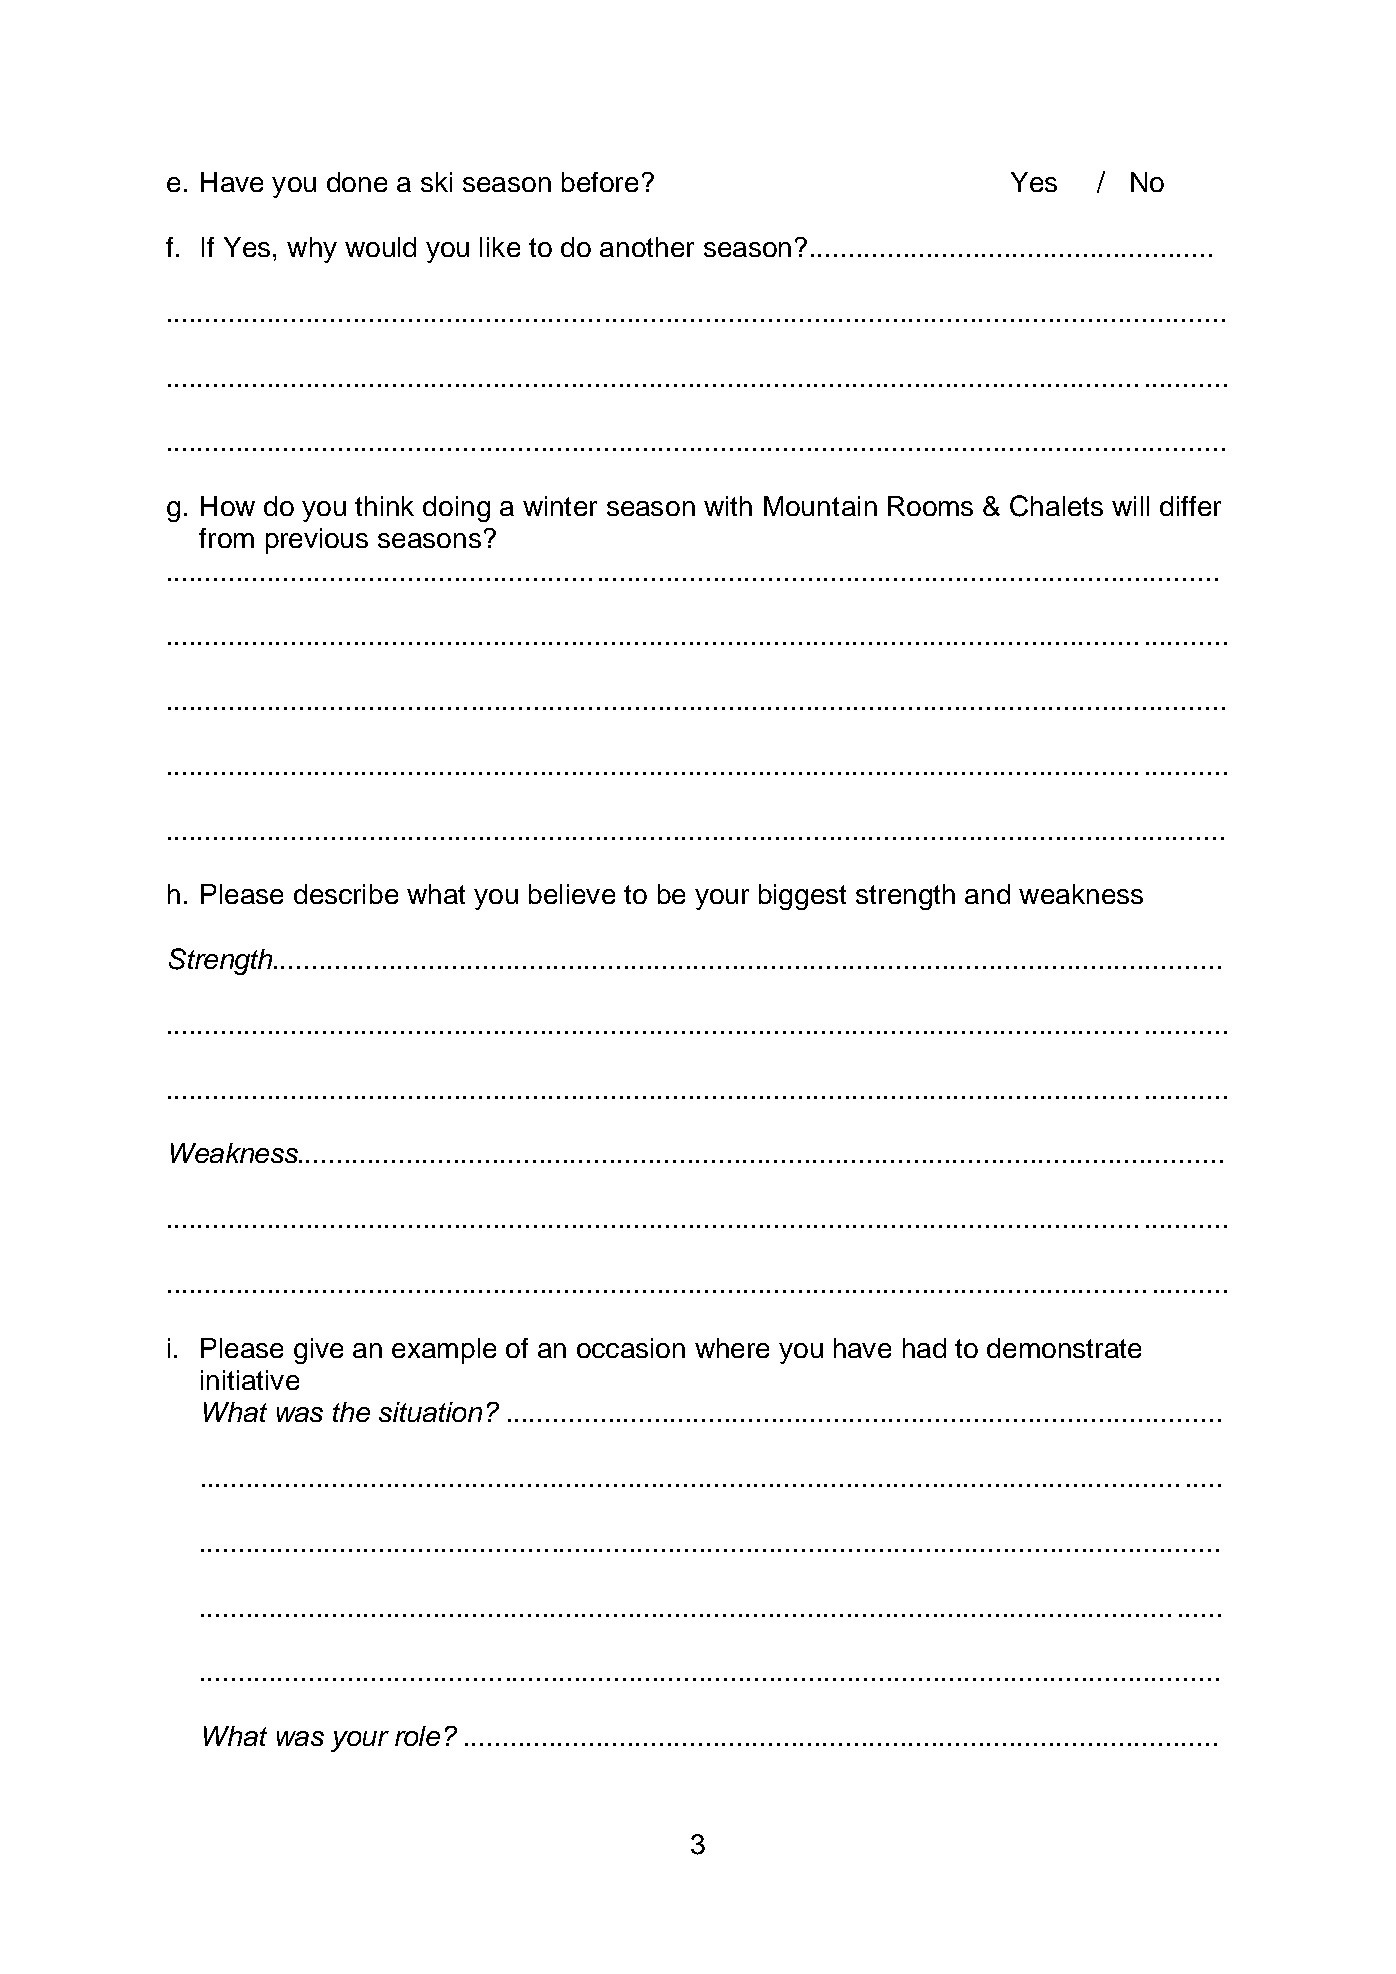  What do you see at coordinates (317, 541) in the screenshot?
I see `previous` at bounding box center [317, 541].
